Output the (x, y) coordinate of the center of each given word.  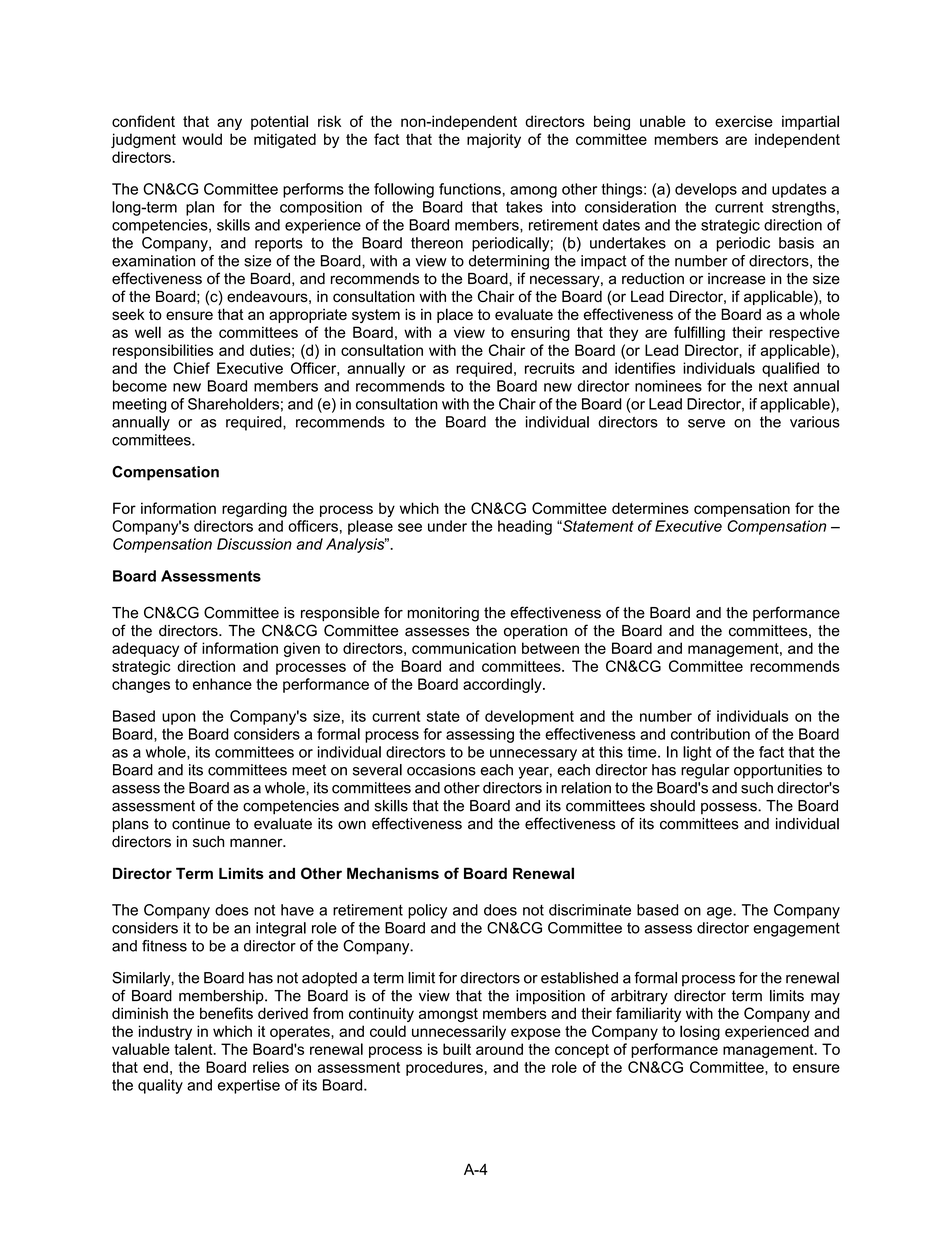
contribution (710, 734)
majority (494, 140)
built (457, 1049)
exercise (744, 121)
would (202, 139)
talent (194, 1049)
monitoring (443, 614)
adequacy (145, 649)
